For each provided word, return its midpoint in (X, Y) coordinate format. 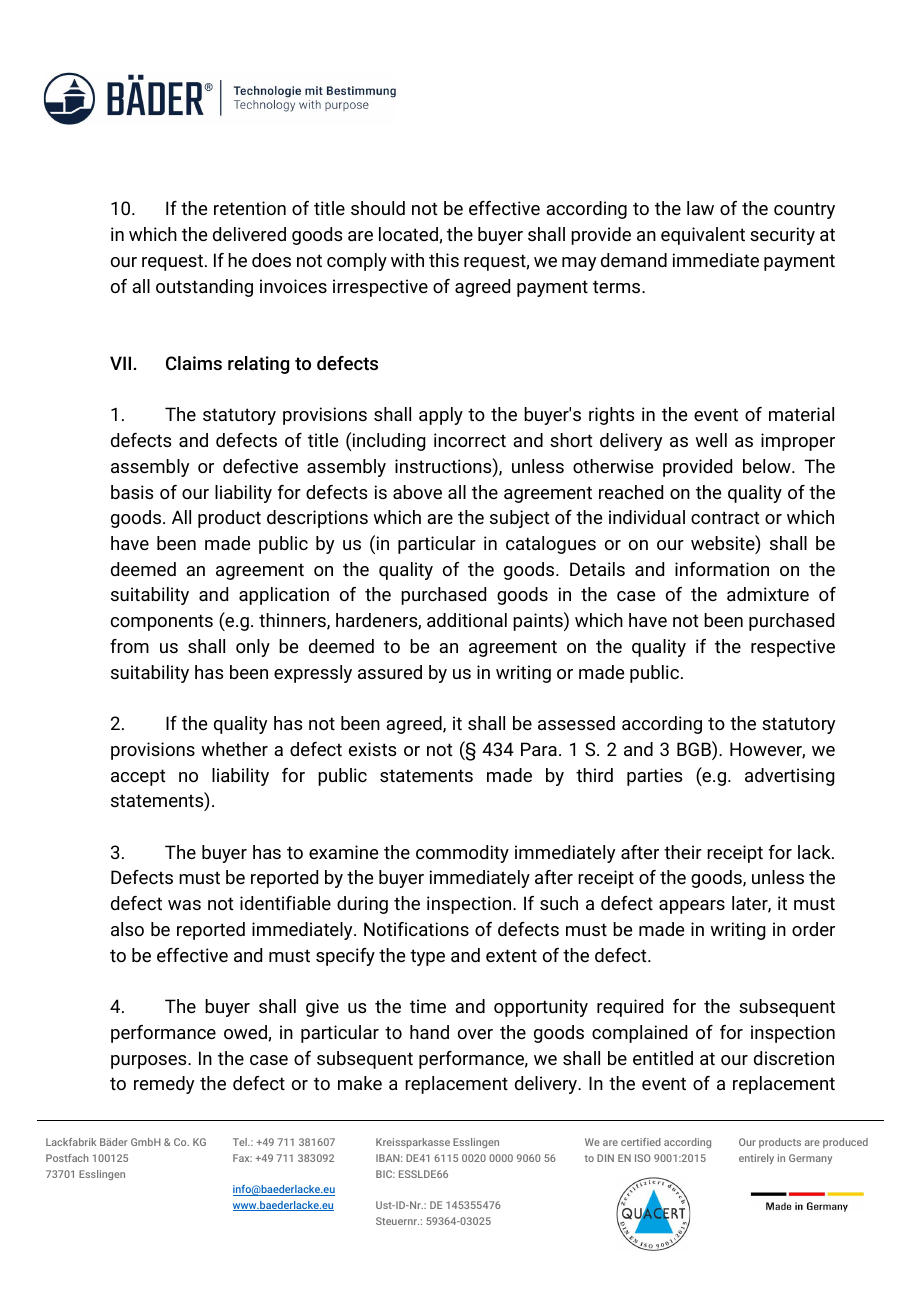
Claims (194, 363)
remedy (164, 1085)
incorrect (470, 440)
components (162, 622)
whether (234, 749)
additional (467, 620)
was (184, 905)
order (813, 929)
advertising (789, 777)
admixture (768, 594)
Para (539, 749)
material (801, 414)
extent (511, 955)
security (782, 236)
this (444, 260)
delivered (249, 234)
